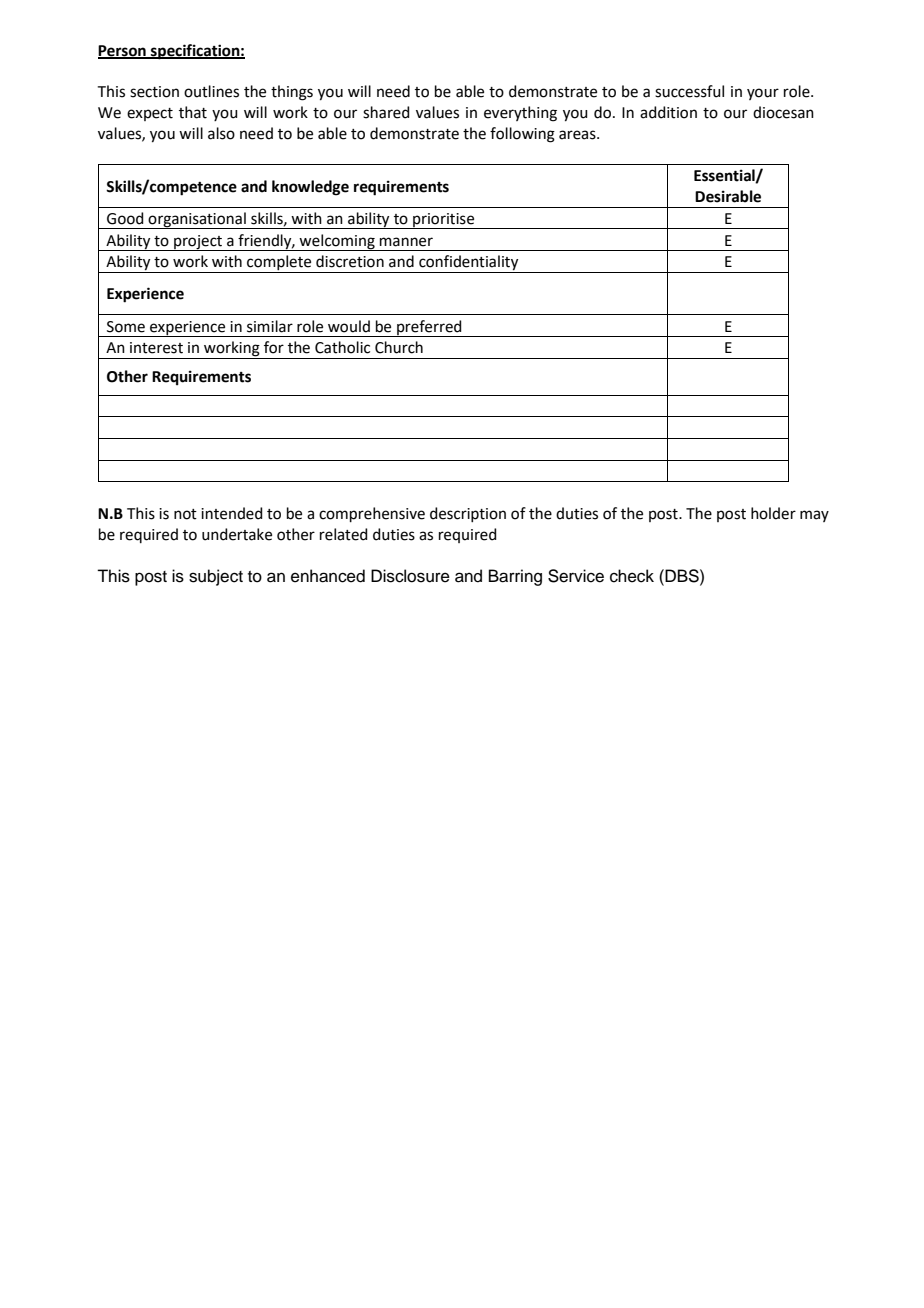 This screenshot has width=924, height=1308. I want to click on preferred, so click(429, 328).
